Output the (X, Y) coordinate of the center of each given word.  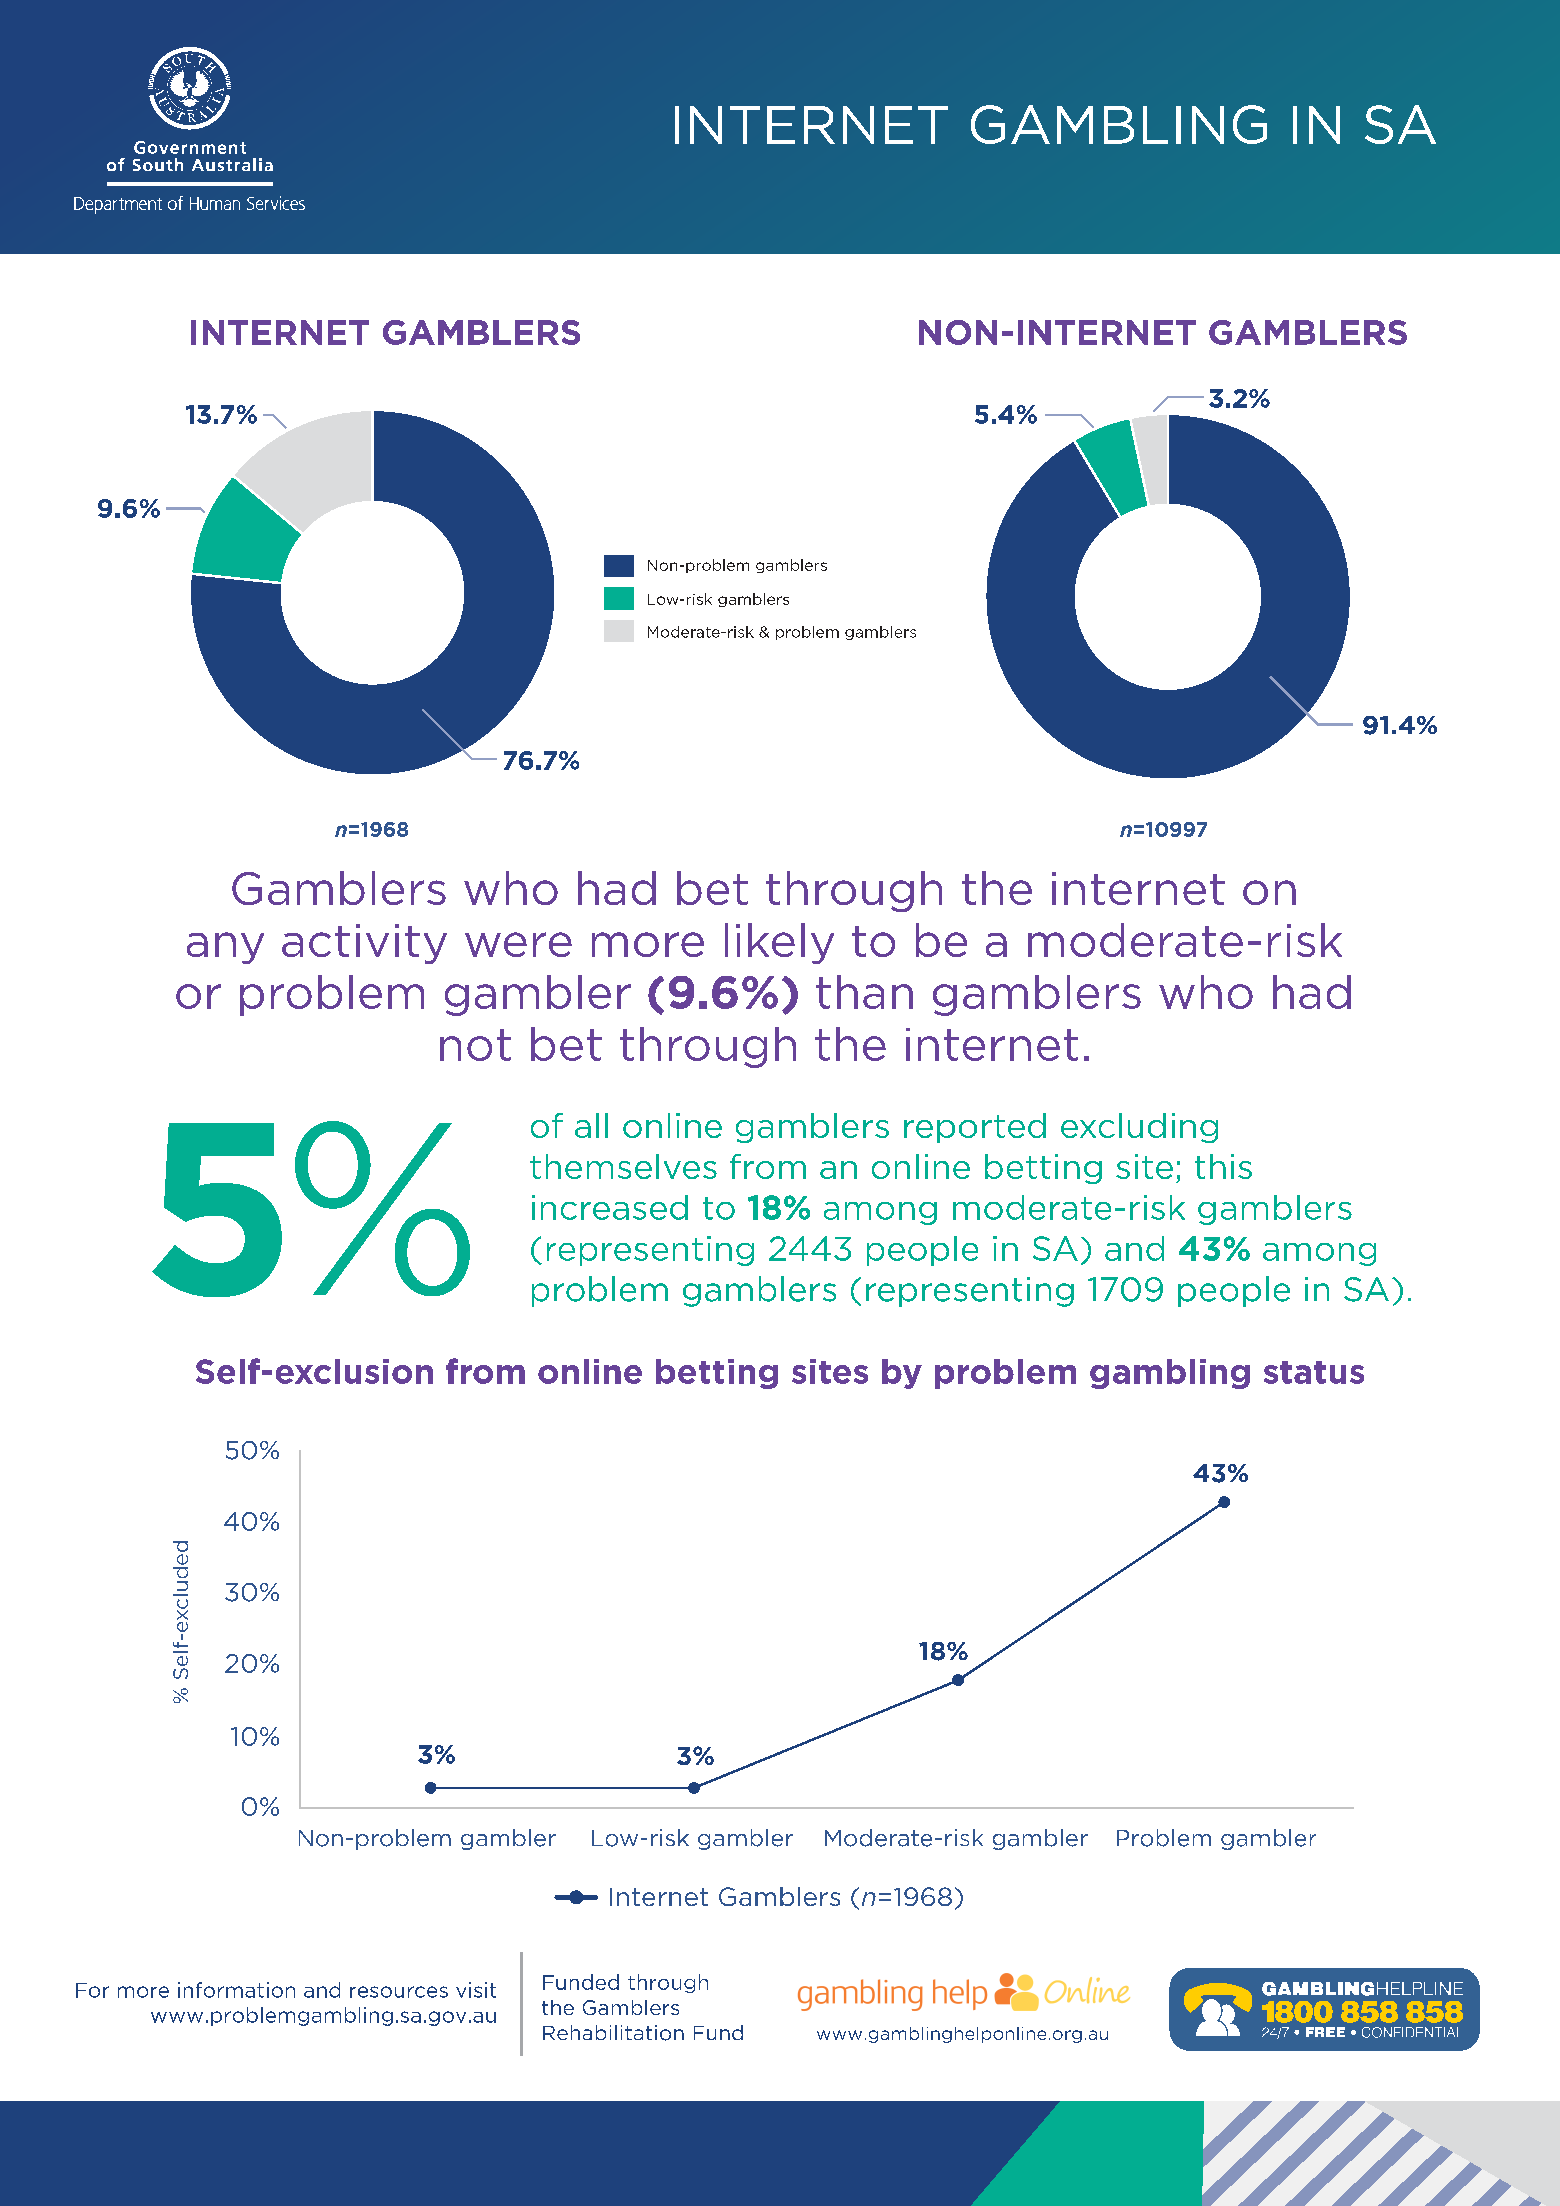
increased (610, 1207)
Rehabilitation (613, 2033)
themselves (623, 1166)
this (1223, 1166)
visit (476, 1990)
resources (399, 1992)
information (236, 1990)
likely (779, 943)
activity (364, 944)
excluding (1139, 1128)
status (1314, 1372)
